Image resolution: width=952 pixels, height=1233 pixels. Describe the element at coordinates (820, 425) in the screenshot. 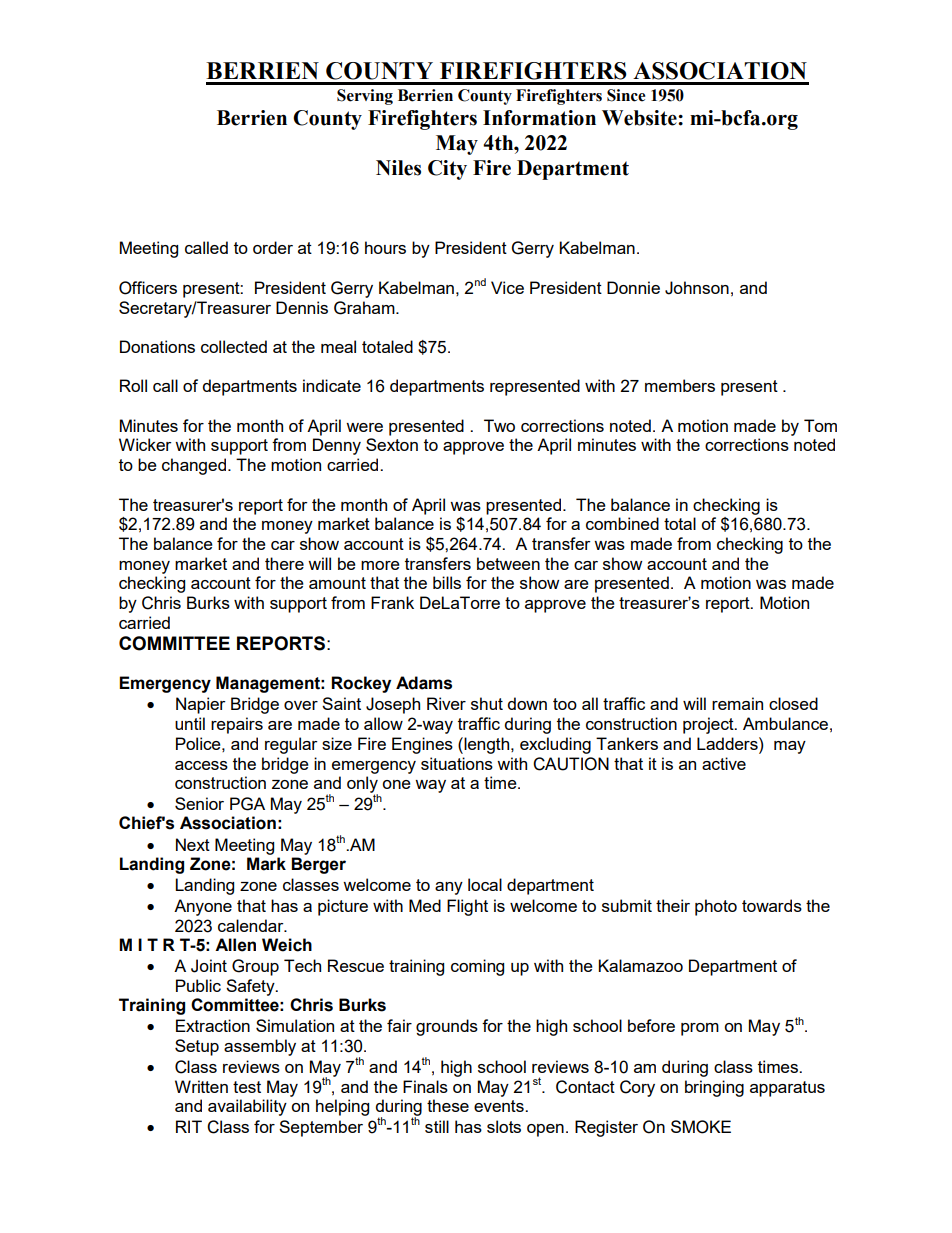

I see `Tom` at that location.
